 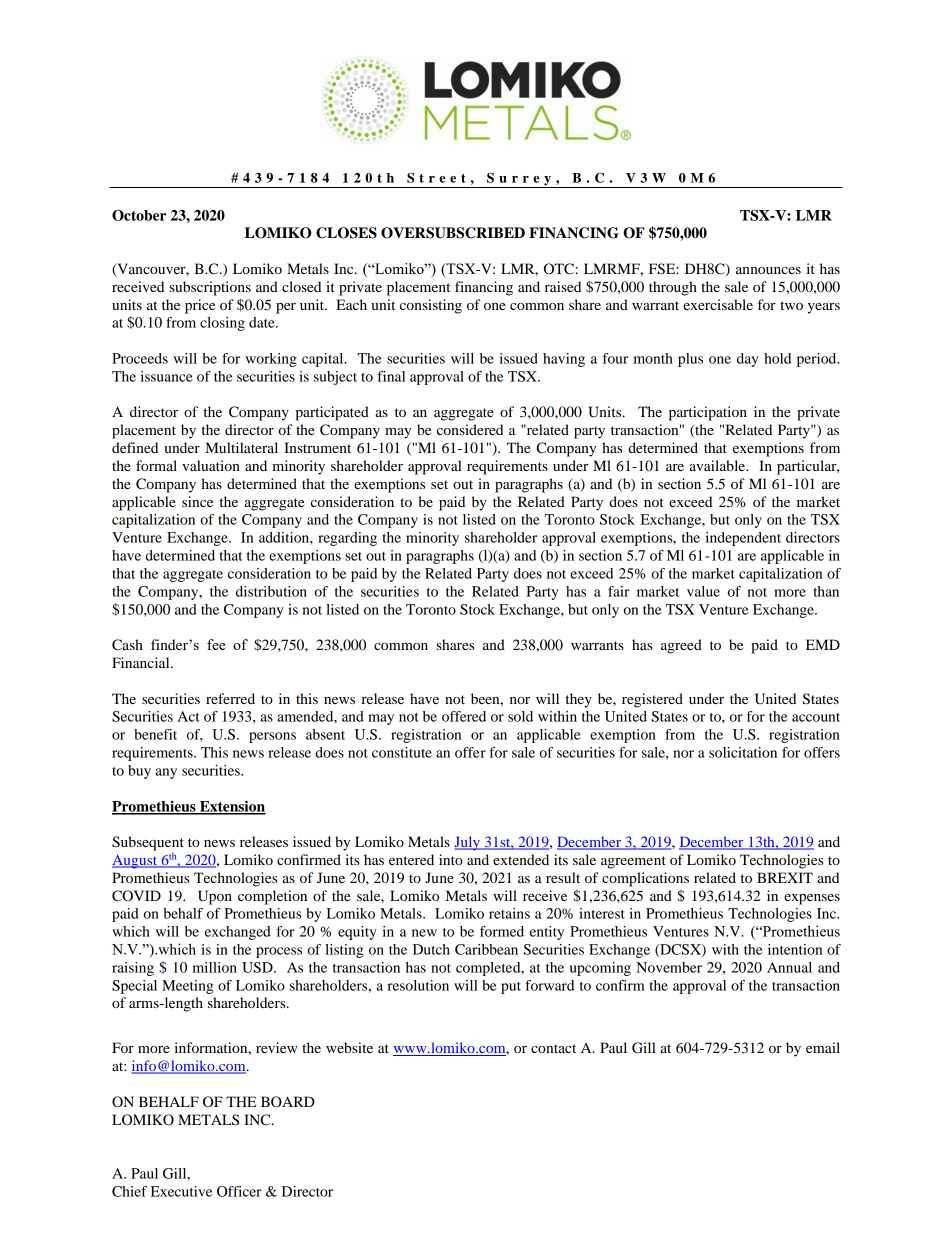 I want to click on subscriptions, so click(x=210, y=288).
